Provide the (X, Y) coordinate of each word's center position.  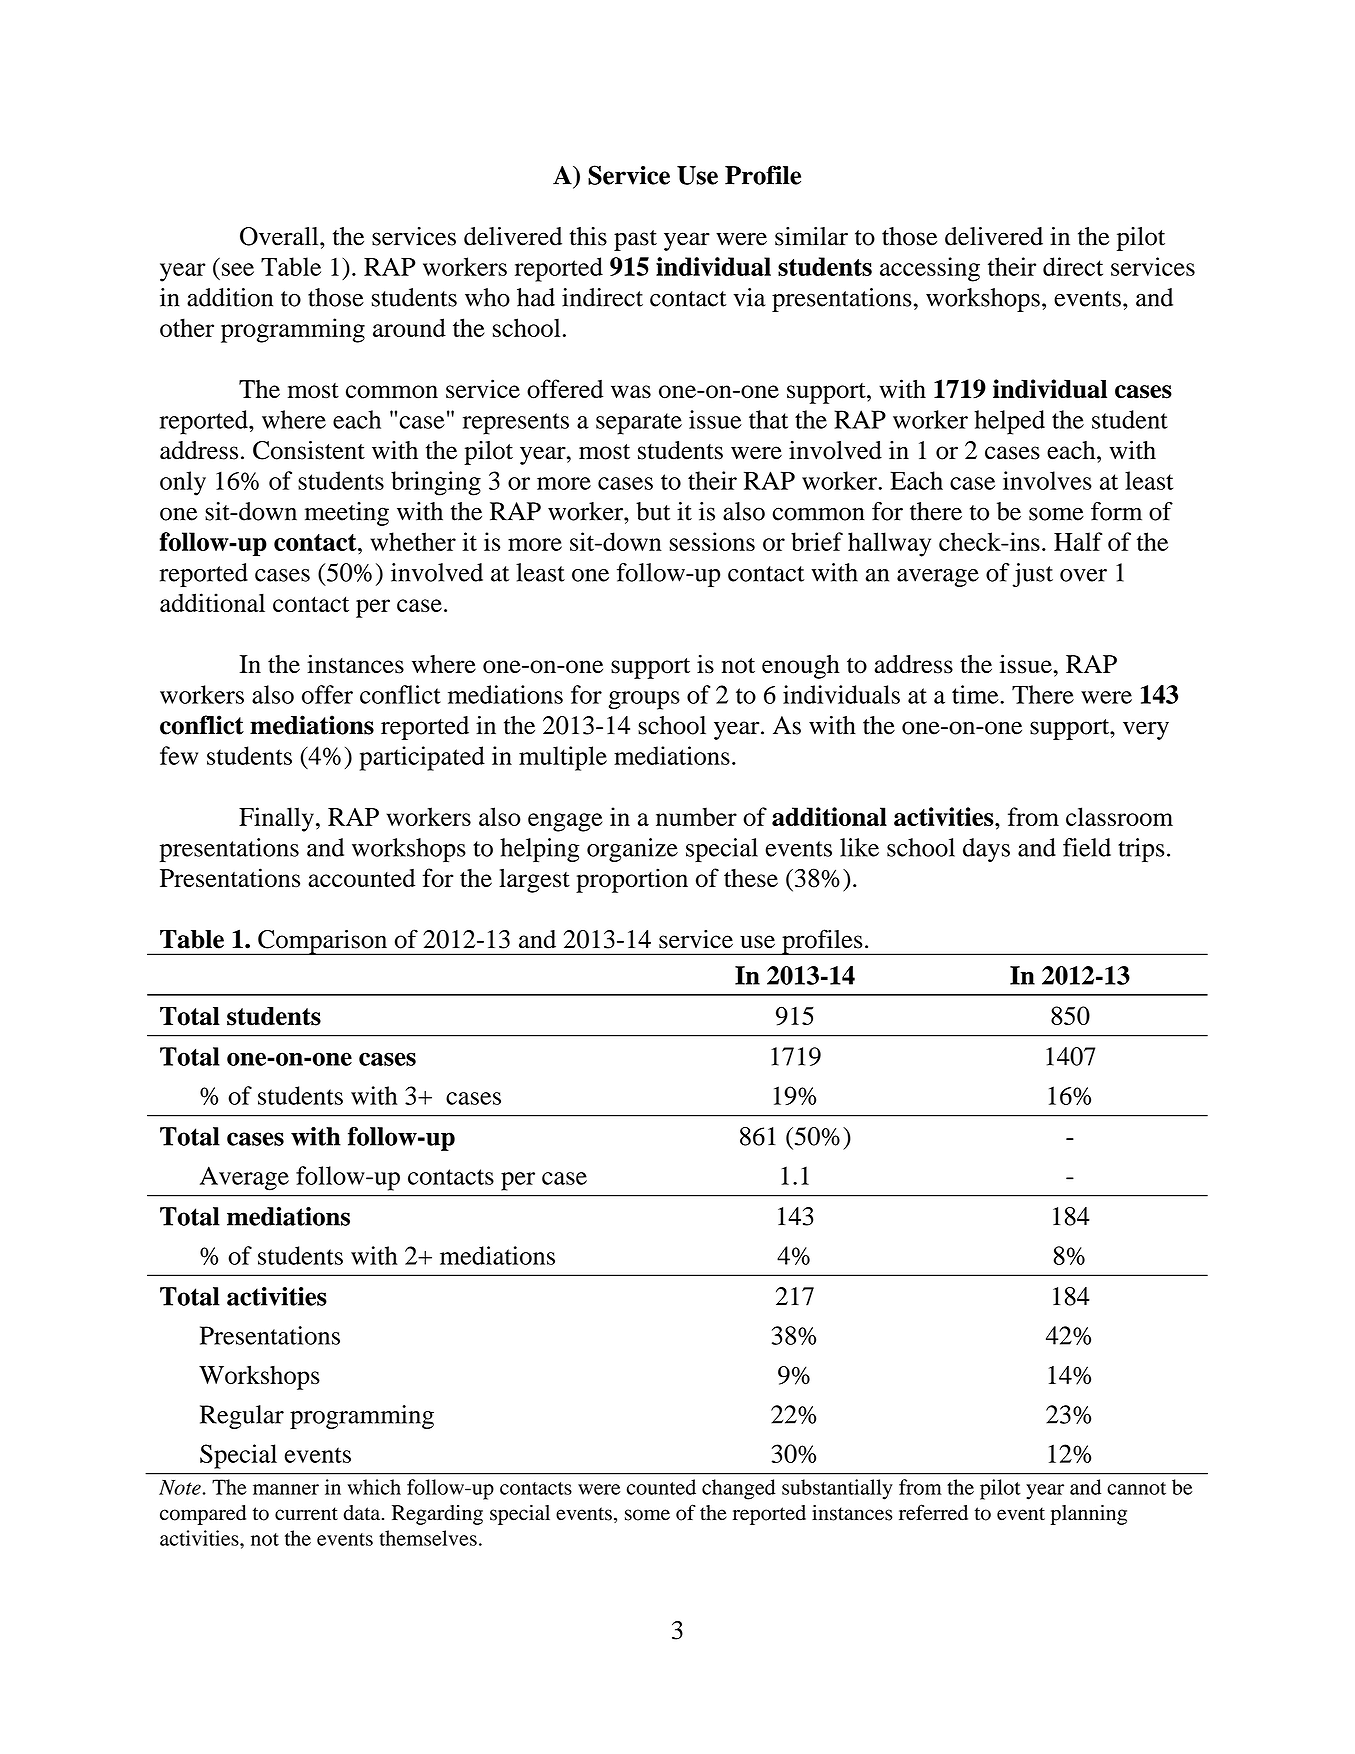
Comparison (323, 942)
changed (739, 1489)
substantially (837, 1489)
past (635, 240)
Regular (242, 1417)
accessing (930, 269)
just (1032, 575)
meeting (347, 514)
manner (286, 1489)
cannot (1136, 1488)
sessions (712, 541)
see (238, 269)
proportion (632, 880)
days (986, 850)
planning (1088, 1515)
